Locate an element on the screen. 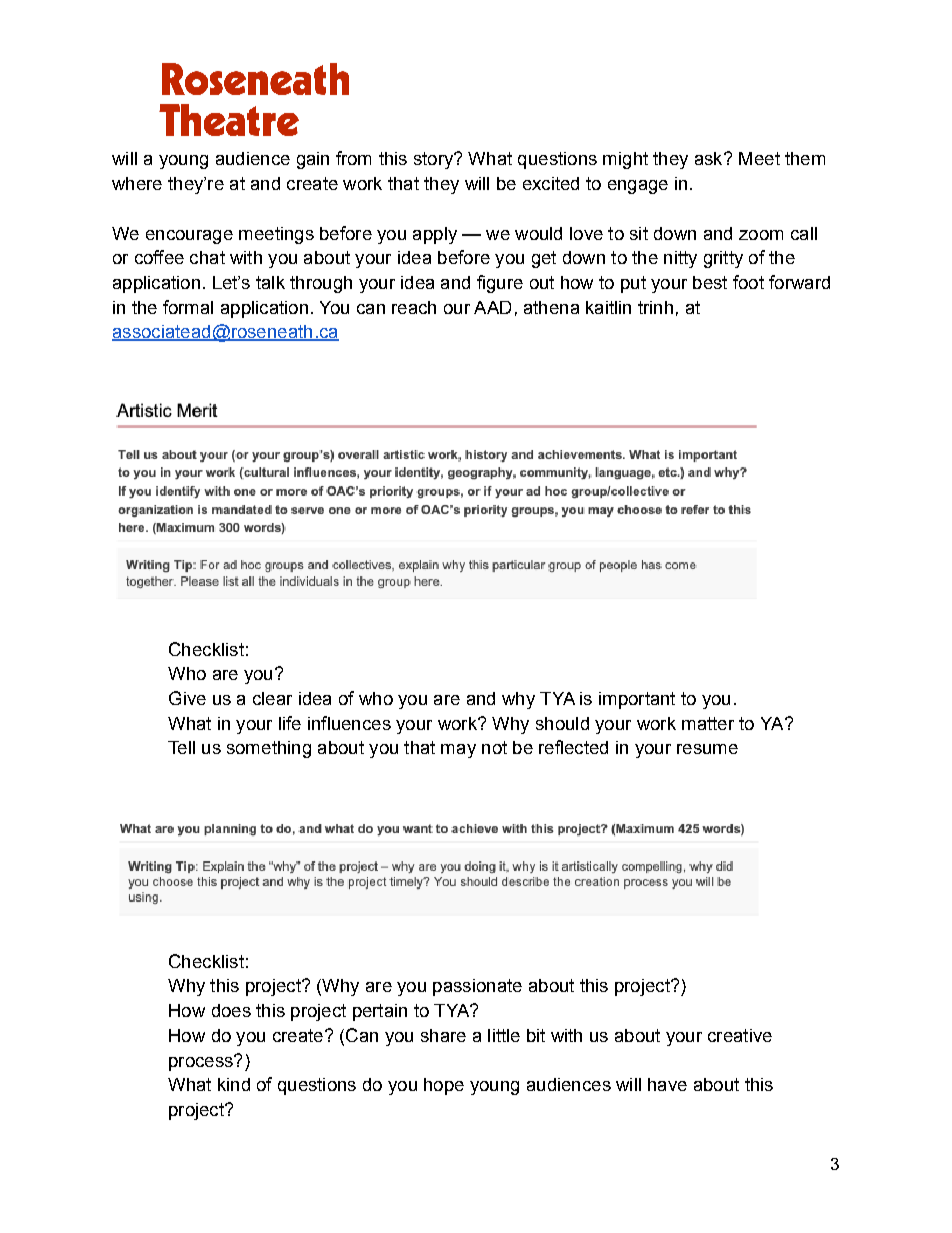 The width and height of the screenshot is (952, 1233). resume is located at coordinates (707, 749).
